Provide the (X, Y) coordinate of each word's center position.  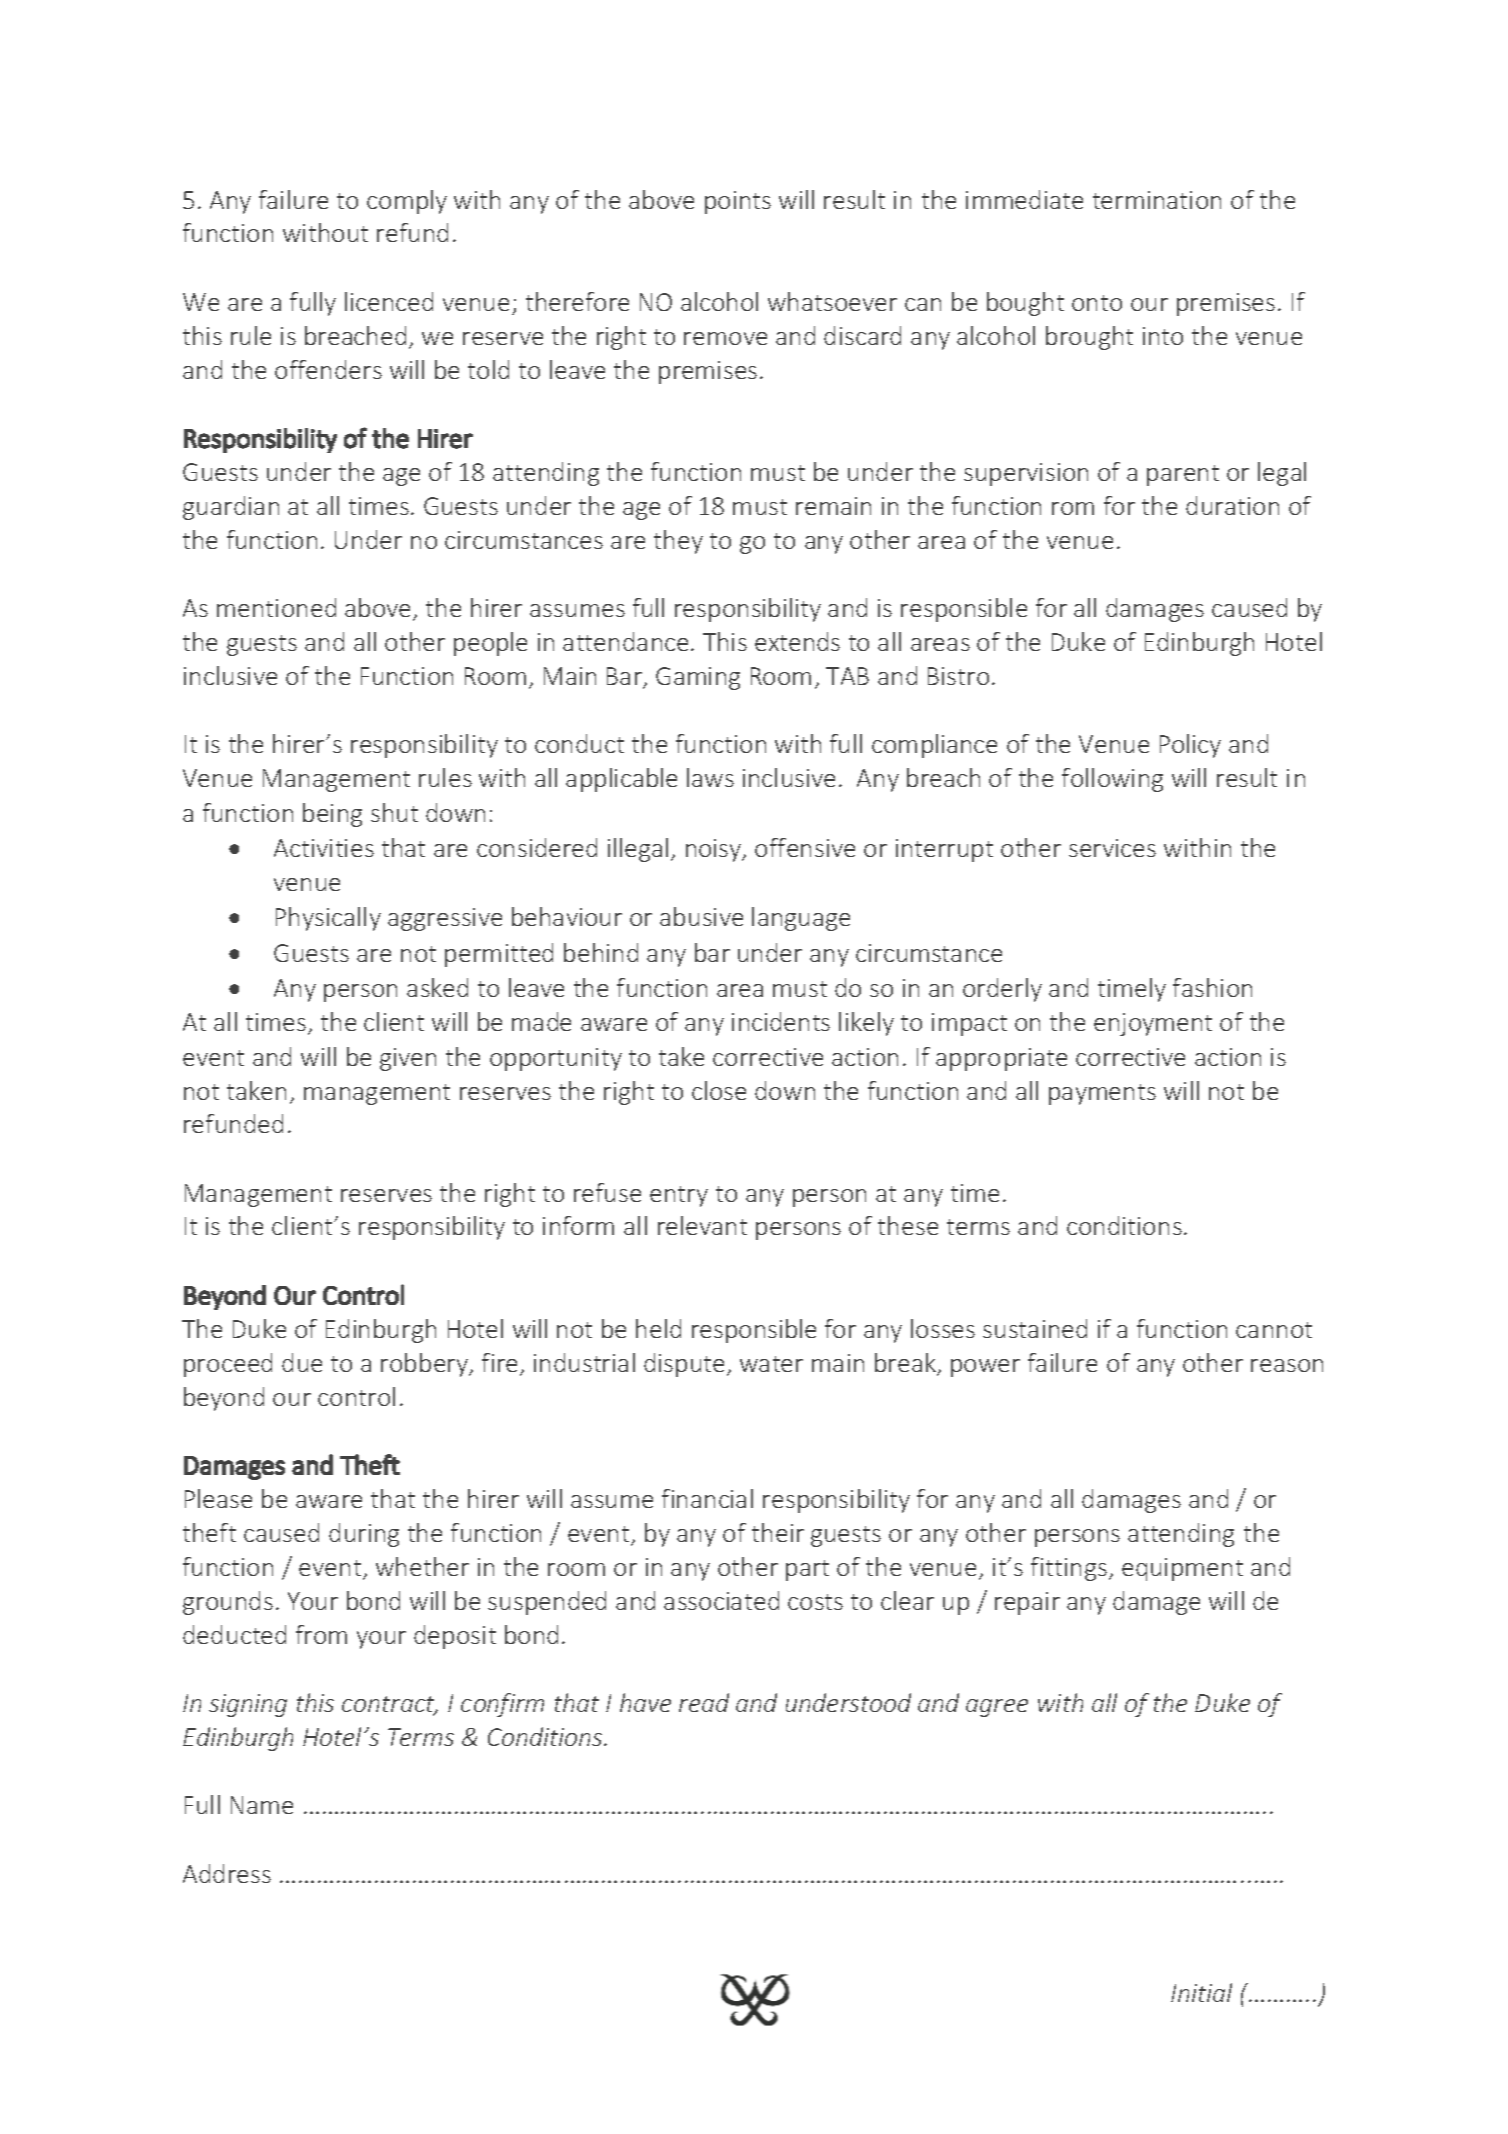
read (704, 1702)
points (738, 202)
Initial (1201, 1992)
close (719, 1090)
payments (1102, 1094)
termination (1157, 200)
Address (227, 1873)
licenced (389, 301)
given (408, 1059)
